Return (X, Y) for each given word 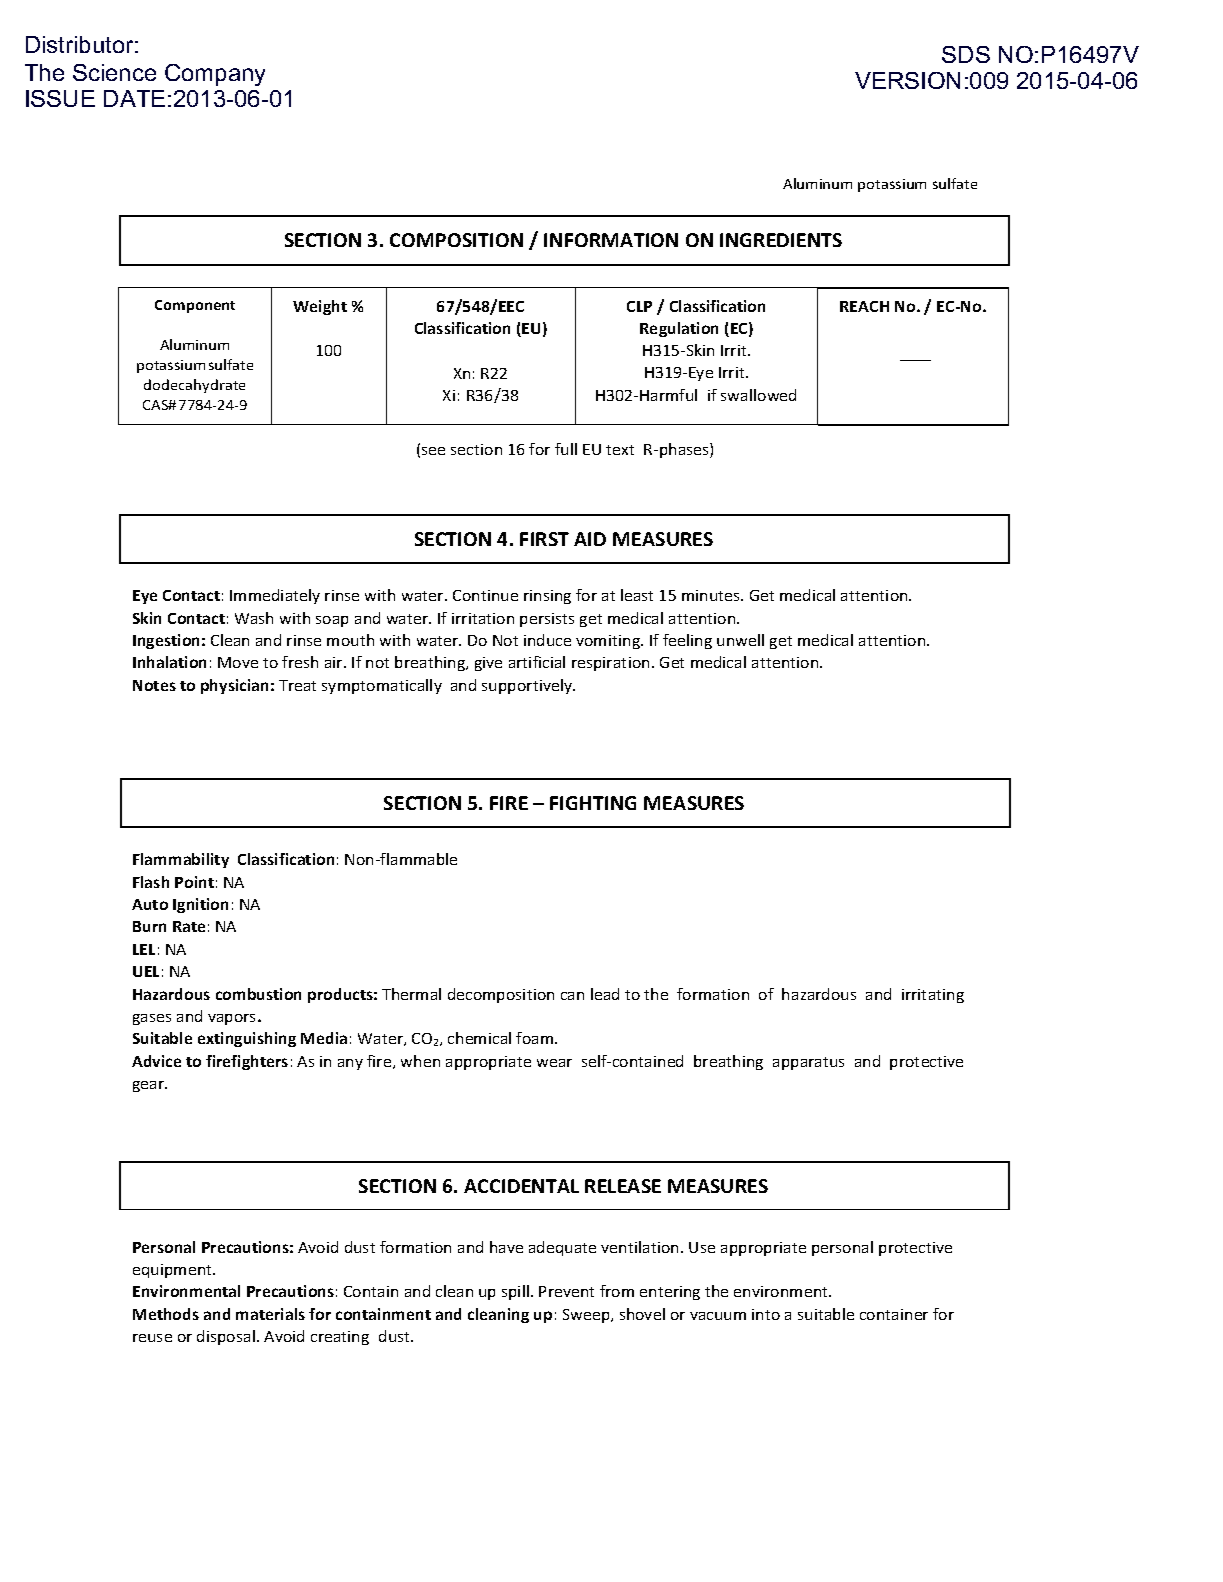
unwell (740, 640)
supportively (528, 686)
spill (515, 1292)
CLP (639, 306)
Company (215, 75)
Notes (154, 685)
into (766, 1314)
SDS (966, 54)
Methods (166, 1314)
